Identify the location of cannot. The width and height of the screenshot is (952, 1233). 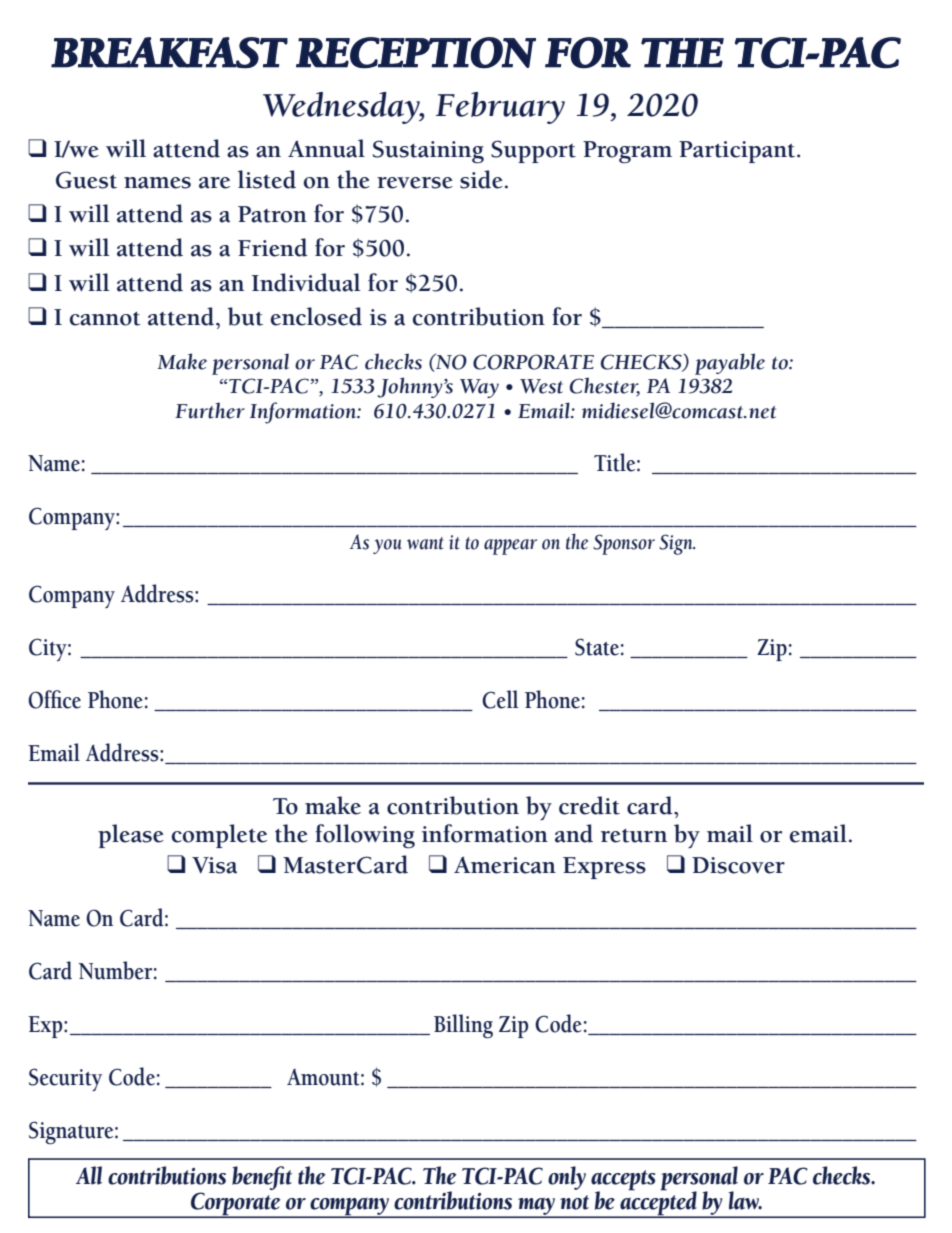
(105, 319).
